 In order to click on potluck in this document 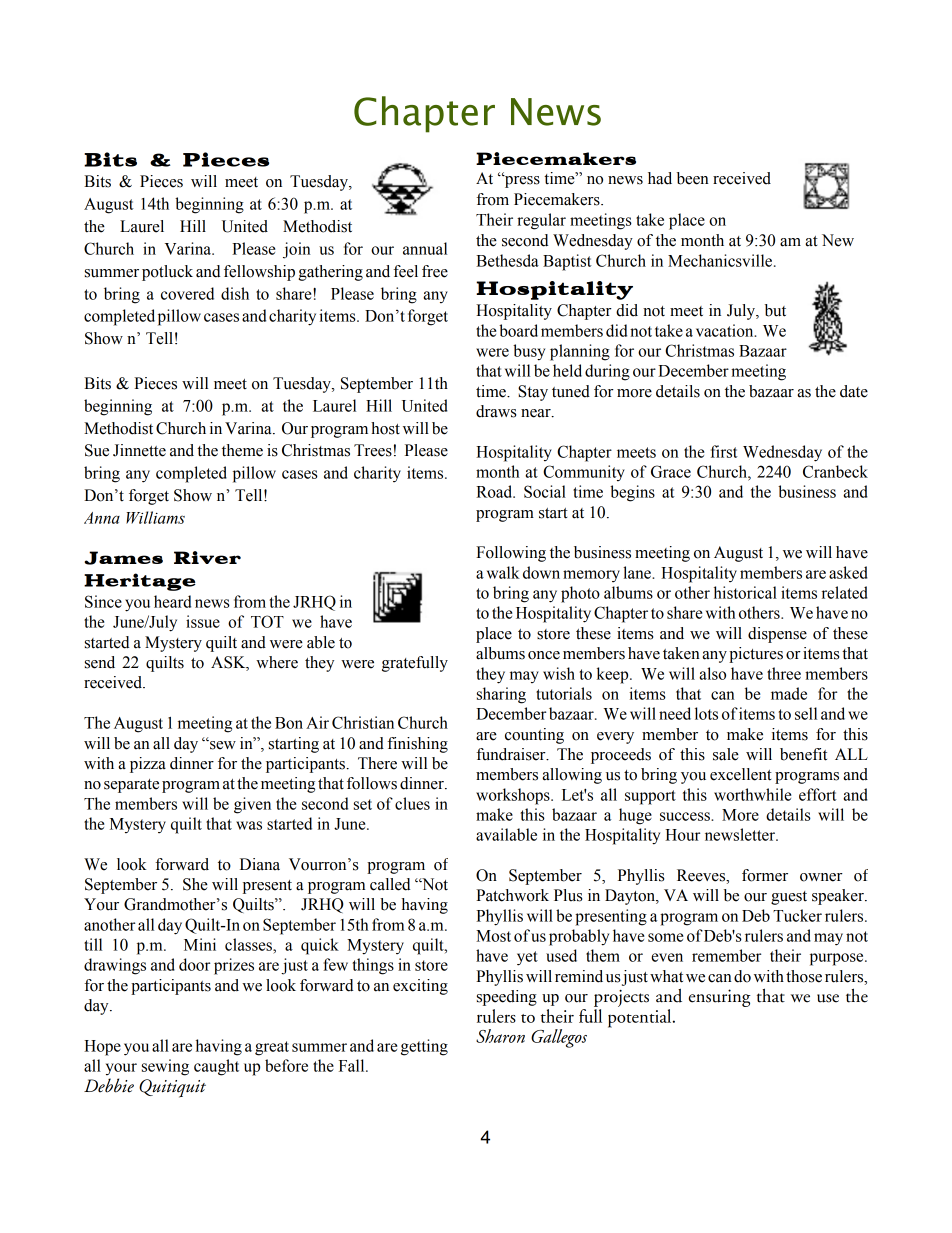, I will do `click(167, 273)`.
